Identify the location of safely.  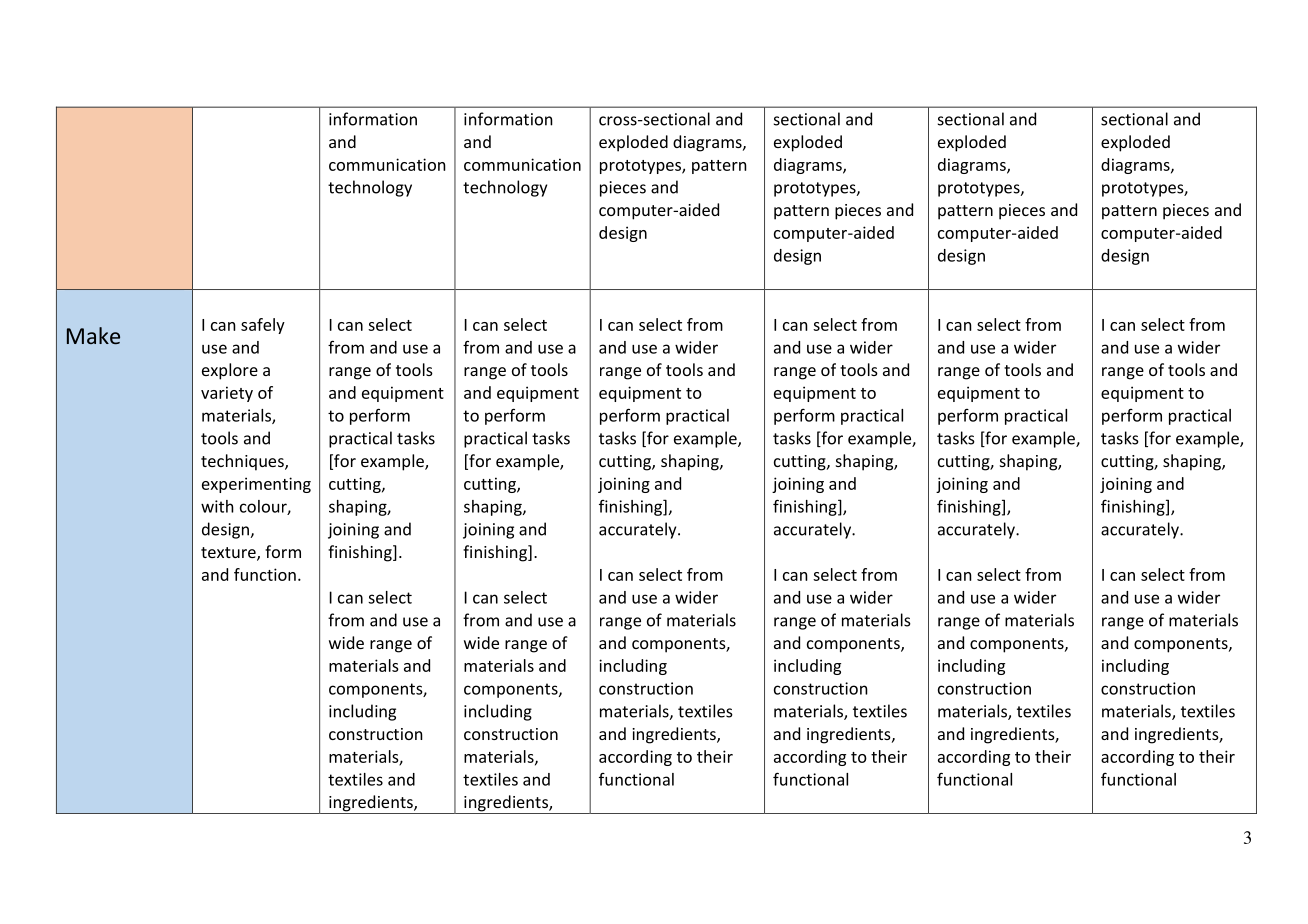
(263, 326).
